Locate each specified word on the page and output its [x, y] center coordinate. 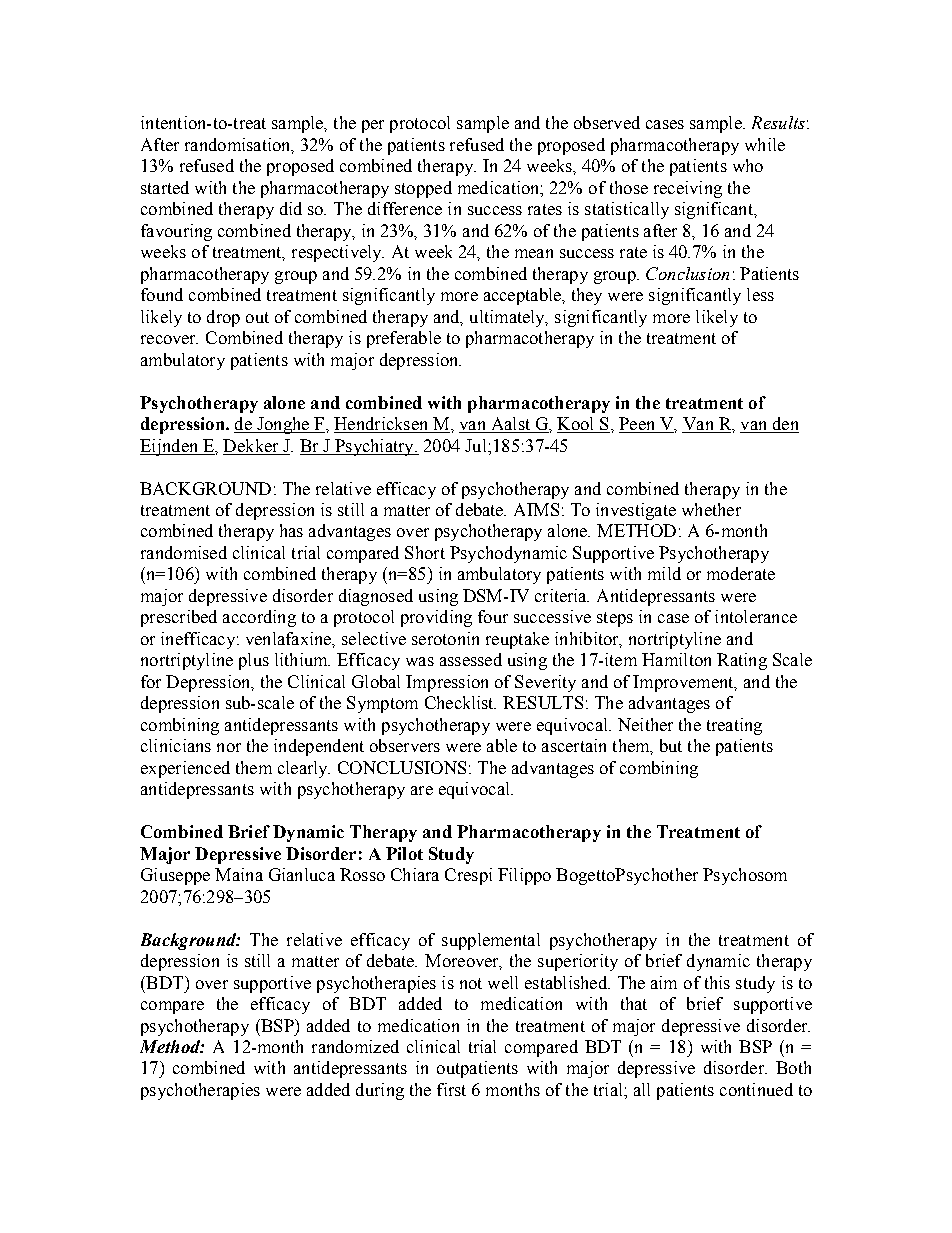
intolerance [756, 616]
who [748, 165]
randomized [355, 1046]
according [259, 618]
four [493, 616]
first [451, 1089]
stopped [423, 189]
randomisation [239, 145]
